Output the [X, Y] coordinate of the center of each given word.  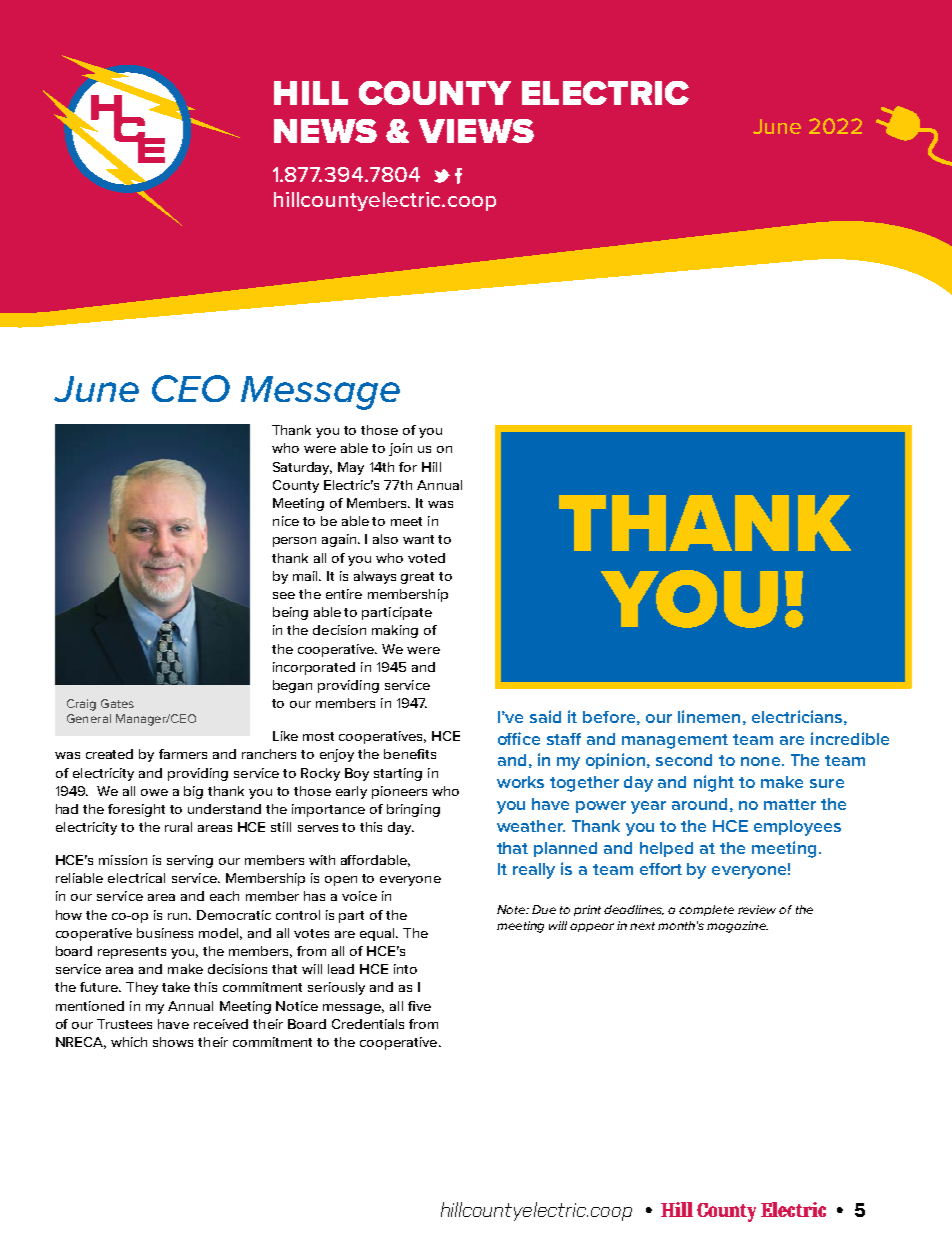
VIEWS [476, 131]
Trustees [124, 1024]
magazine [737, 927]
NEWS [325, 131]
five [419, 1006]
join [400, 449]
